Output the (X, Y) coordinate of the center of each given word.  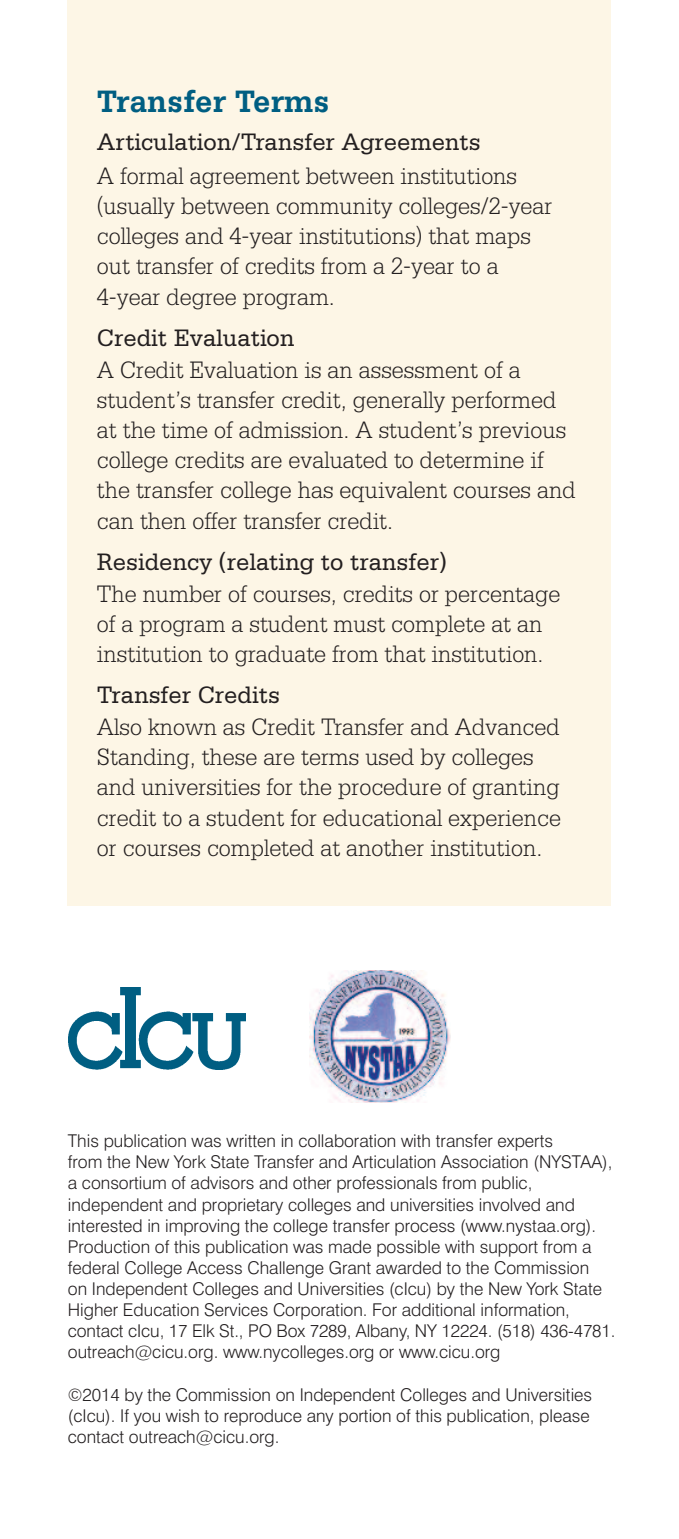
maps (502, 240)
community (334, 208)
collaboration (347, 1141)
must (359, 625)
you (147, 1419)
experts (525, 1143)
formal (152, 176)
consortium (124, 1183)
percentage (502, 597)
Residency (154, 564)
